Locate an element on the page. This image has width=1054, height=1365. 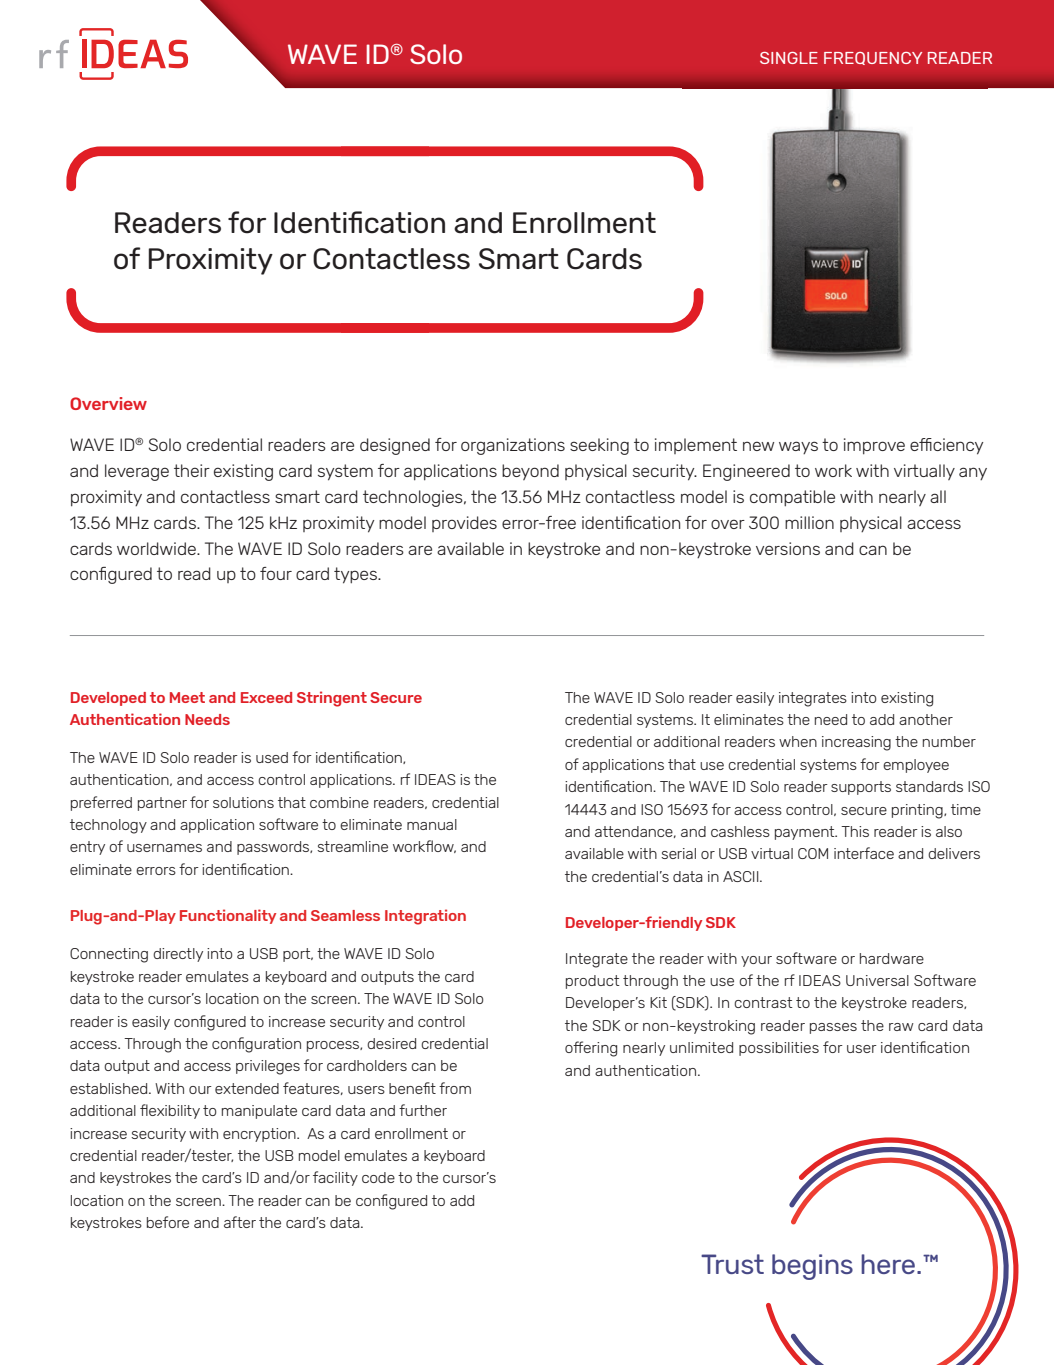
SINGLE is located at coordinates (789, 58).
